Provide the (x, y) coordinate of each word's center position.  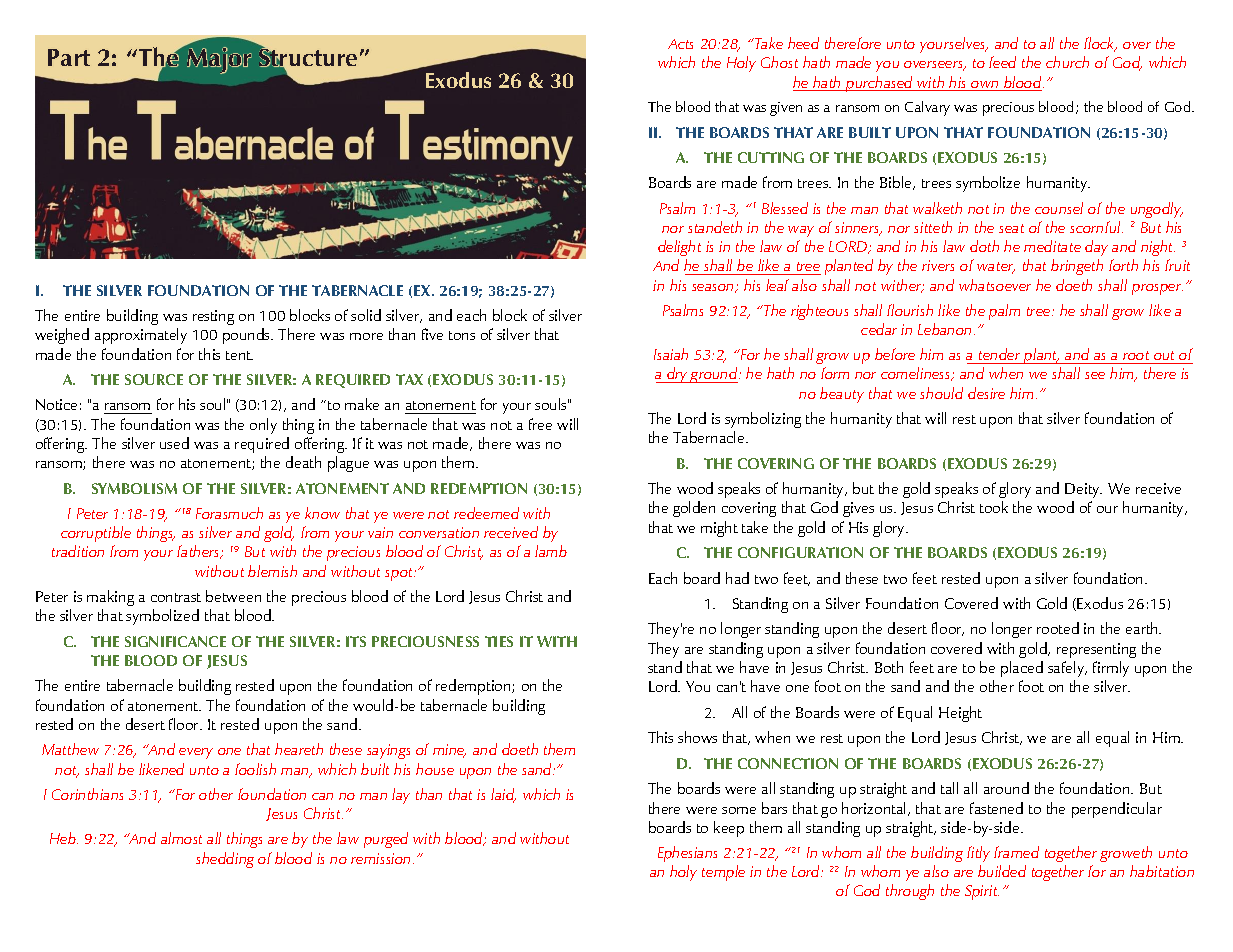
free (540, 424)
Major (218, 59)
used (174, 443)
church (1067, 62)
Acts (680, 44)
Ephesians (687, 854)
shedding (225, 860)
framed (1016, 852)
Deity (1083, 490)
